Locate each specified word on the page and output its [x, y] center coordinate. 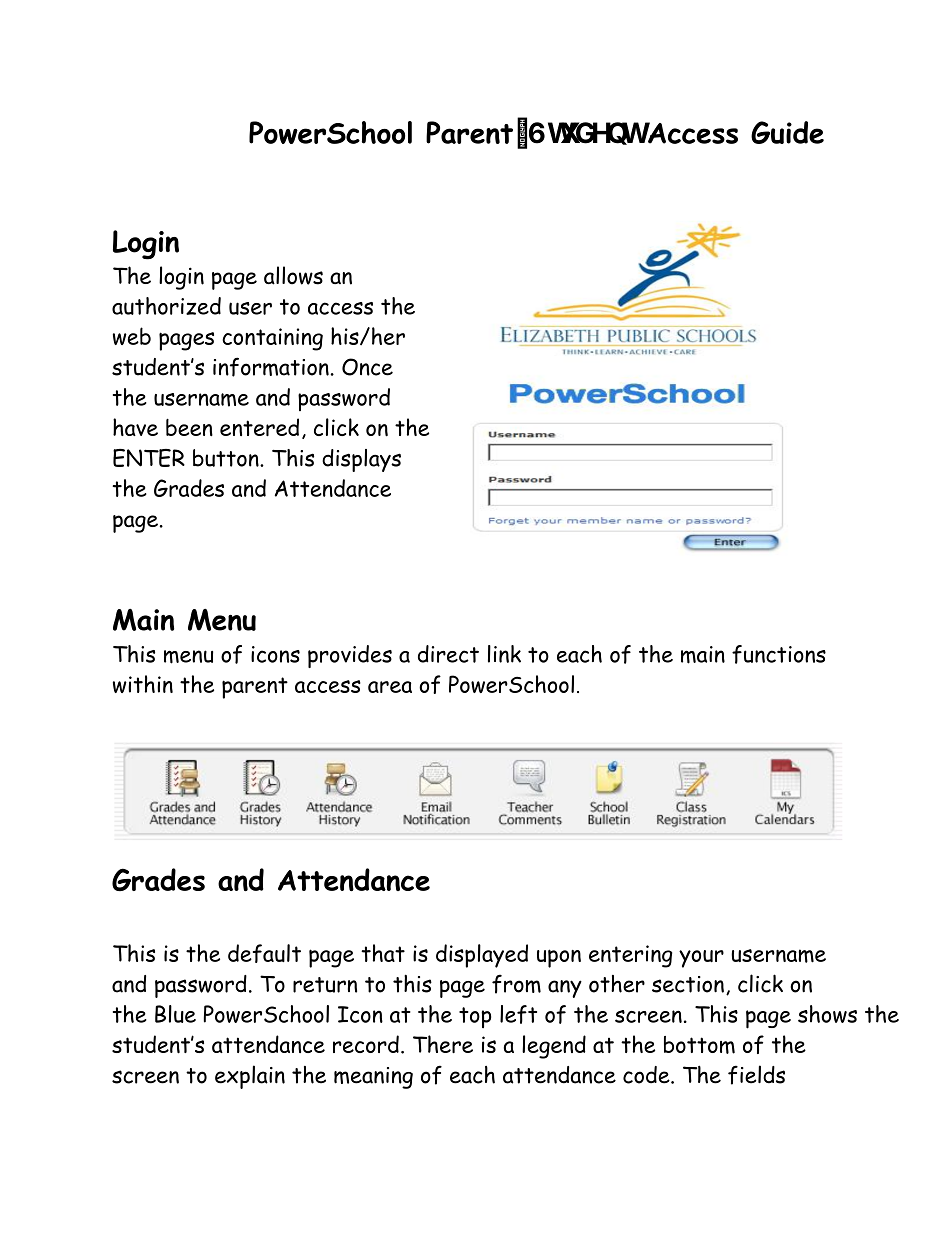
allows [293, 275]
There [443, 1044]
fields [756, 1075]
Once [367, 367]
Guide [787, 132]
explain [250, 1077]
